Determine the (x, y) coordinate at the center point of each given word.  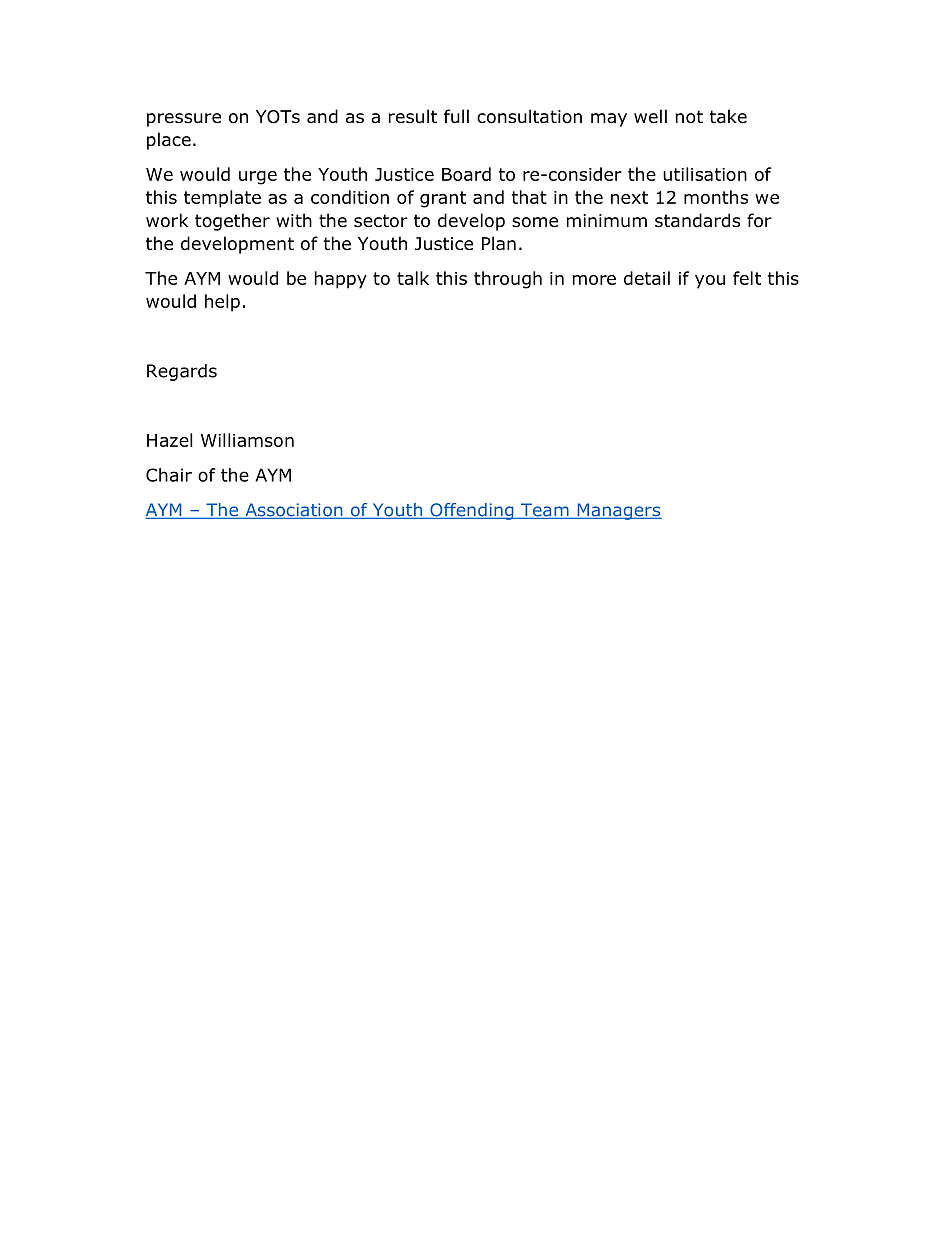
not (689, 117)
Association (294, 511)
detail (647, 278)
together (232, 222)
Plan (499, 243)
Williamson (247, 440)
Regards (182, 372)
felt (747, 278)
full (456, 116)
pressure (184, 120)
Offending (472, 511)
